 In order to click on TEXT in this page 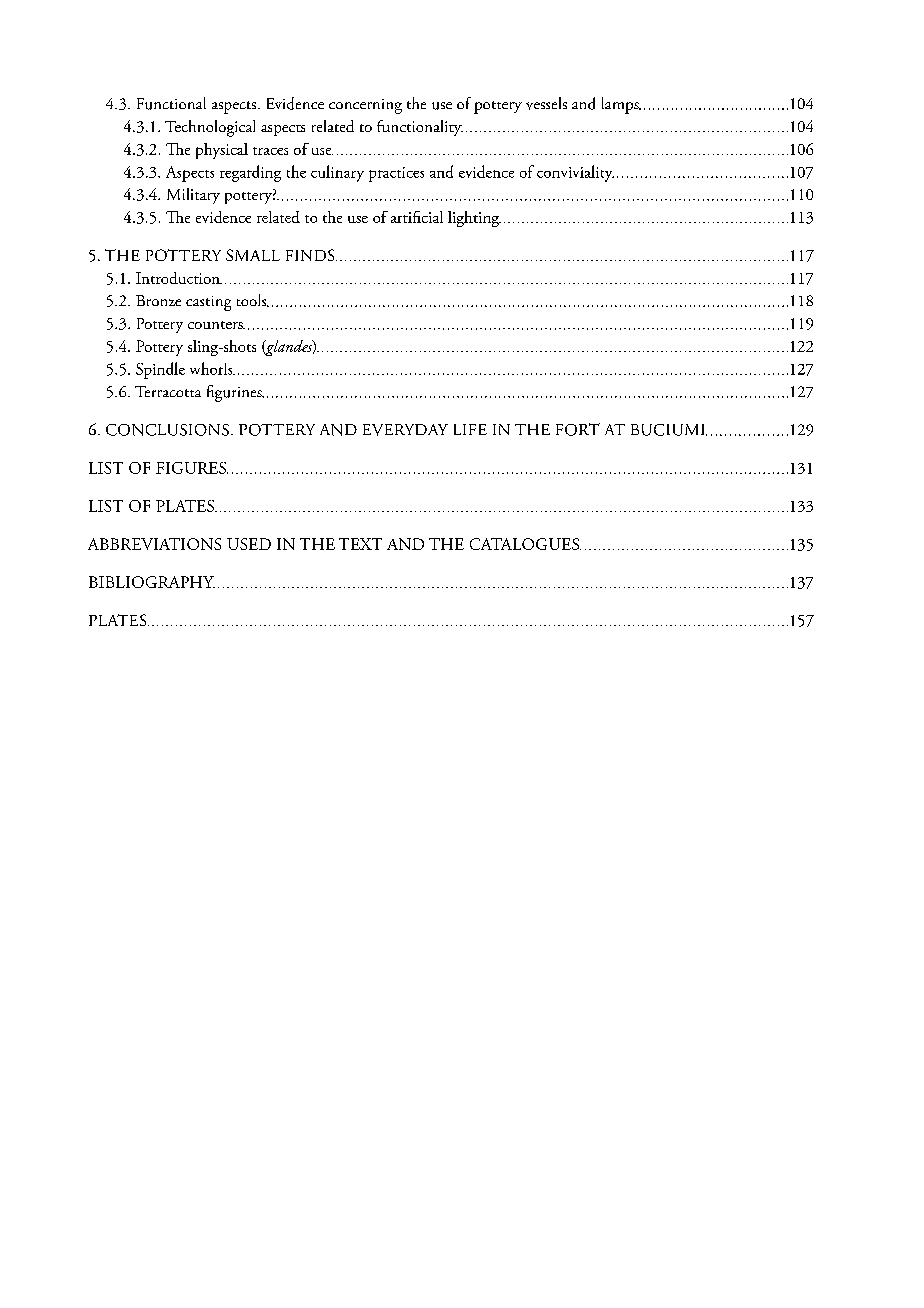, I will do `click(360, 544)`.
